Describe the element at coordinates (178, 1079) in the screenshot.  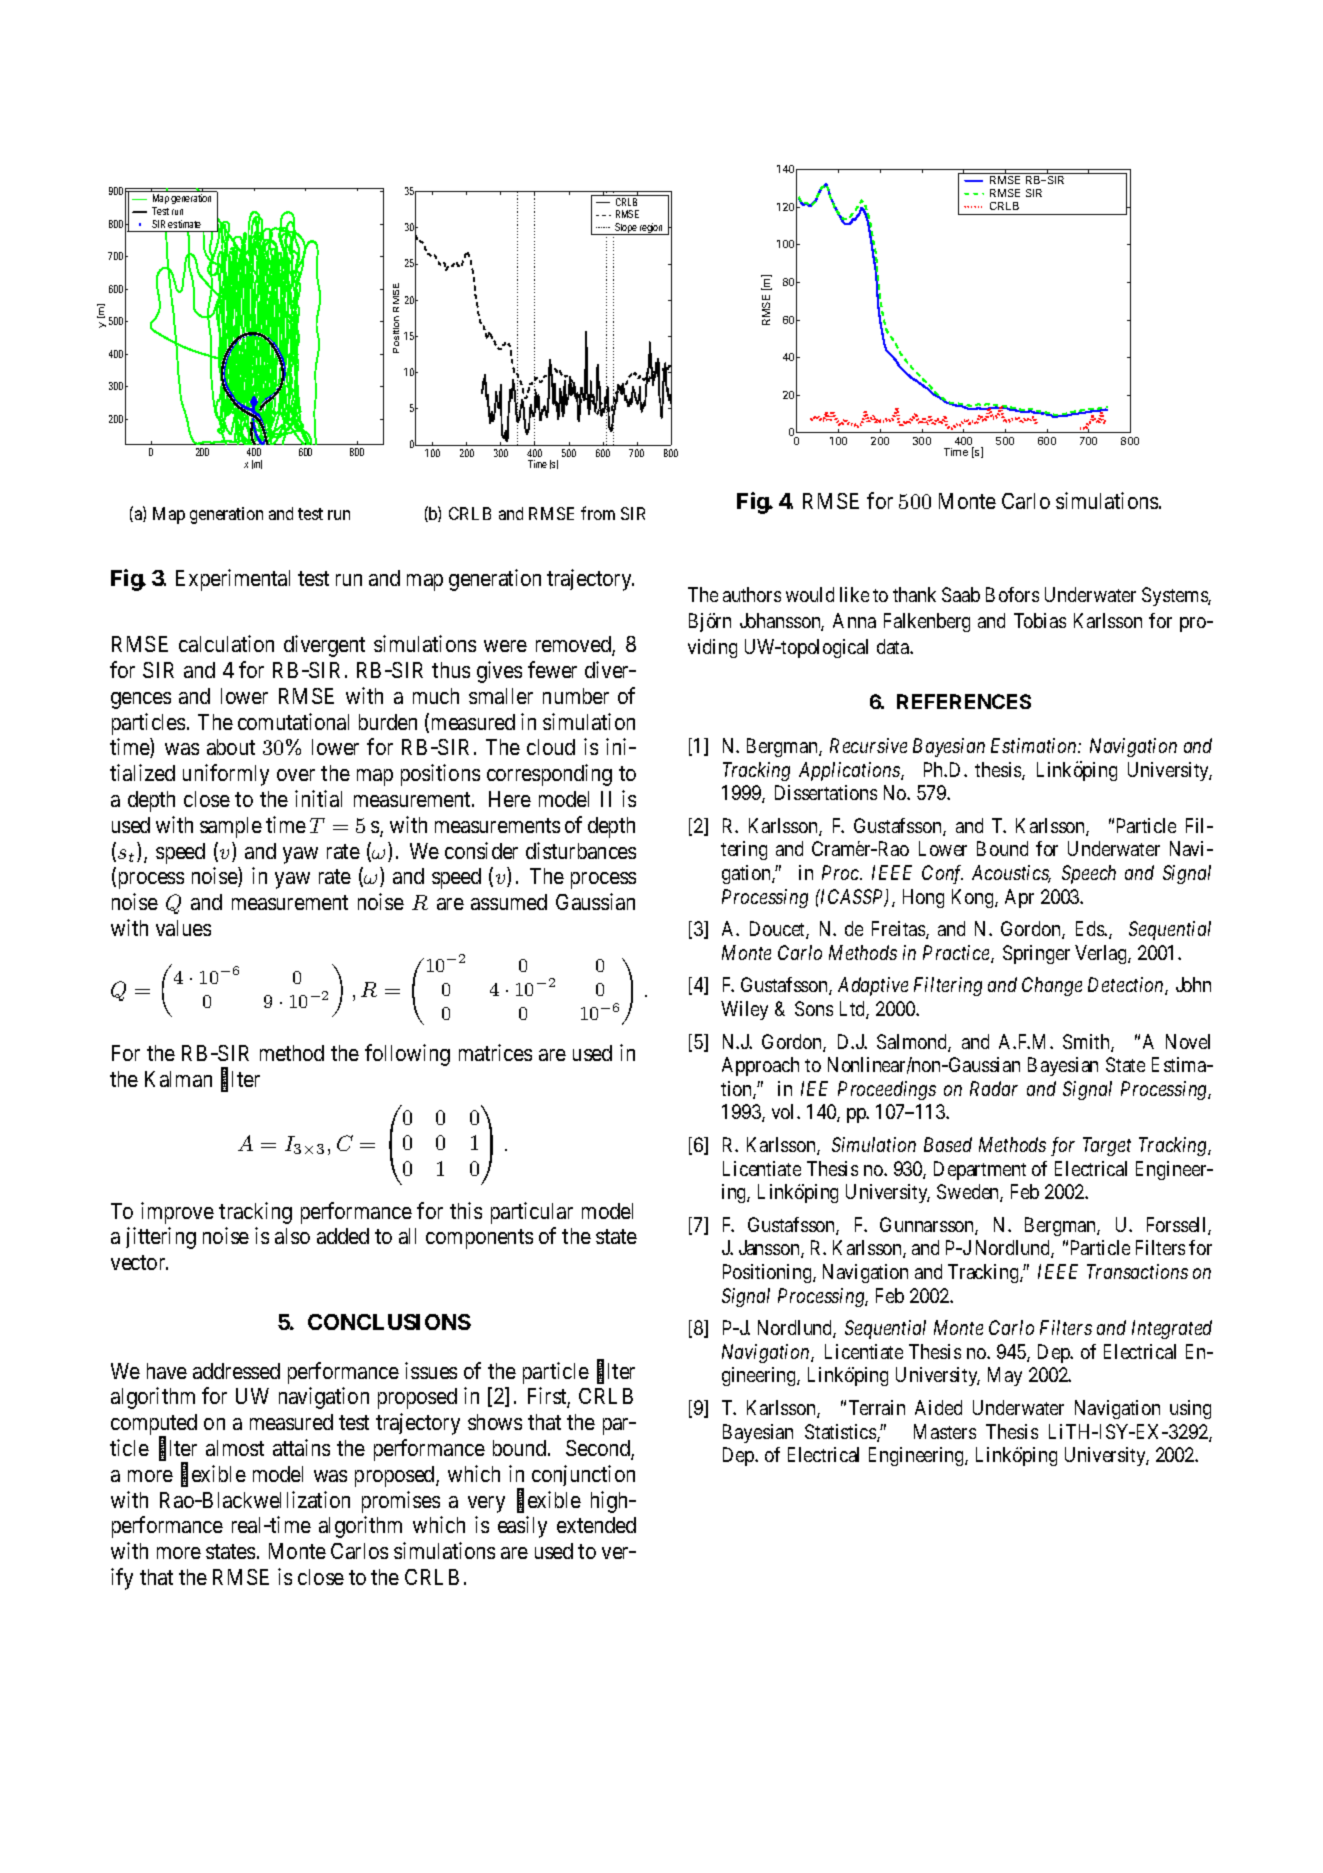
I see `Kalman` at that location.
